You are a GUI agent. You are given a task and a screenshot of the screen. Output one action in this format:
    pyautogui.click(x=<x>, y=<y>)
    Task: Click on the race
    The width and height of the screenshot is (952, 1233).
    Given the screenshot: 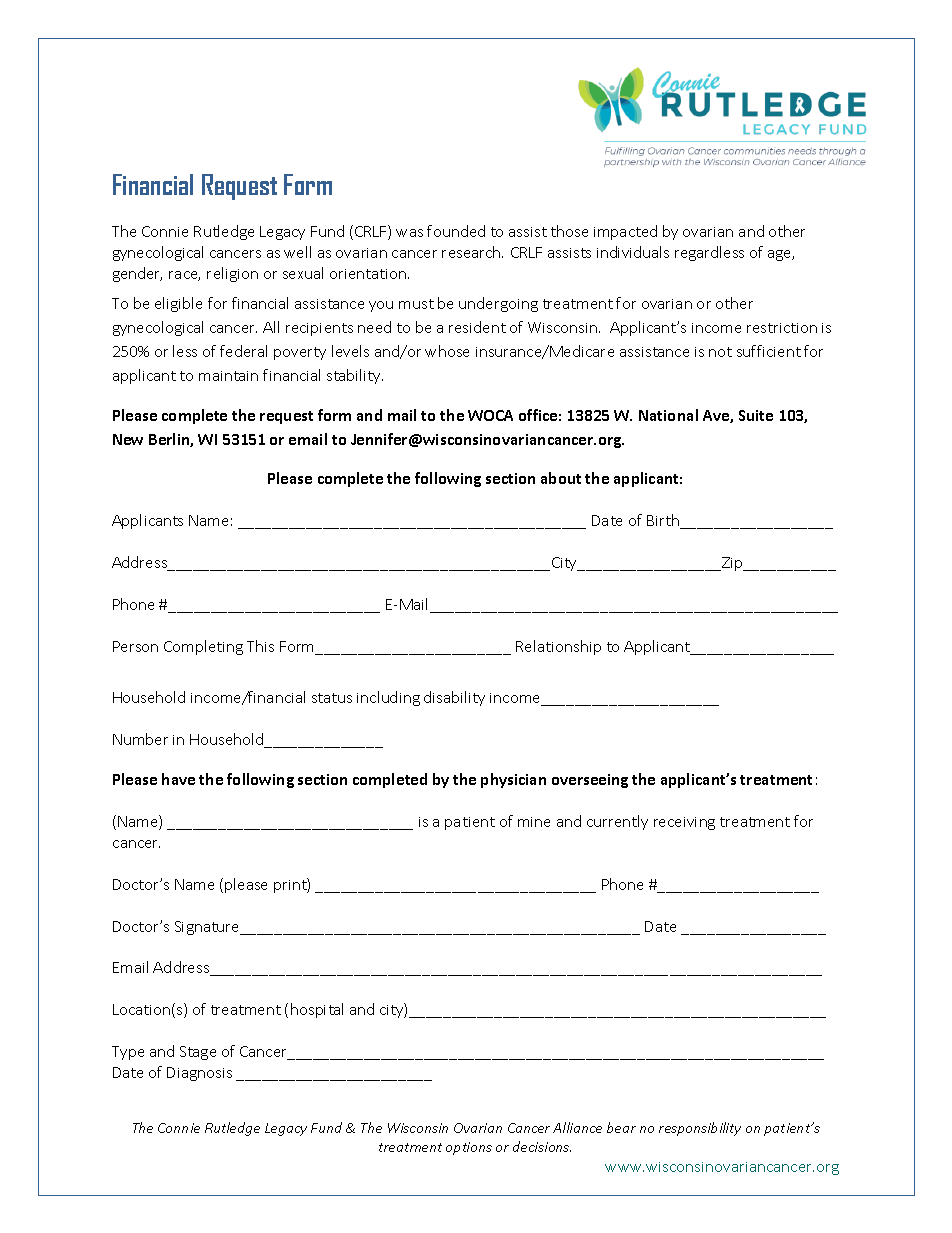 What is the action you would take?
    pyautogui.click(x=184, y=276)
